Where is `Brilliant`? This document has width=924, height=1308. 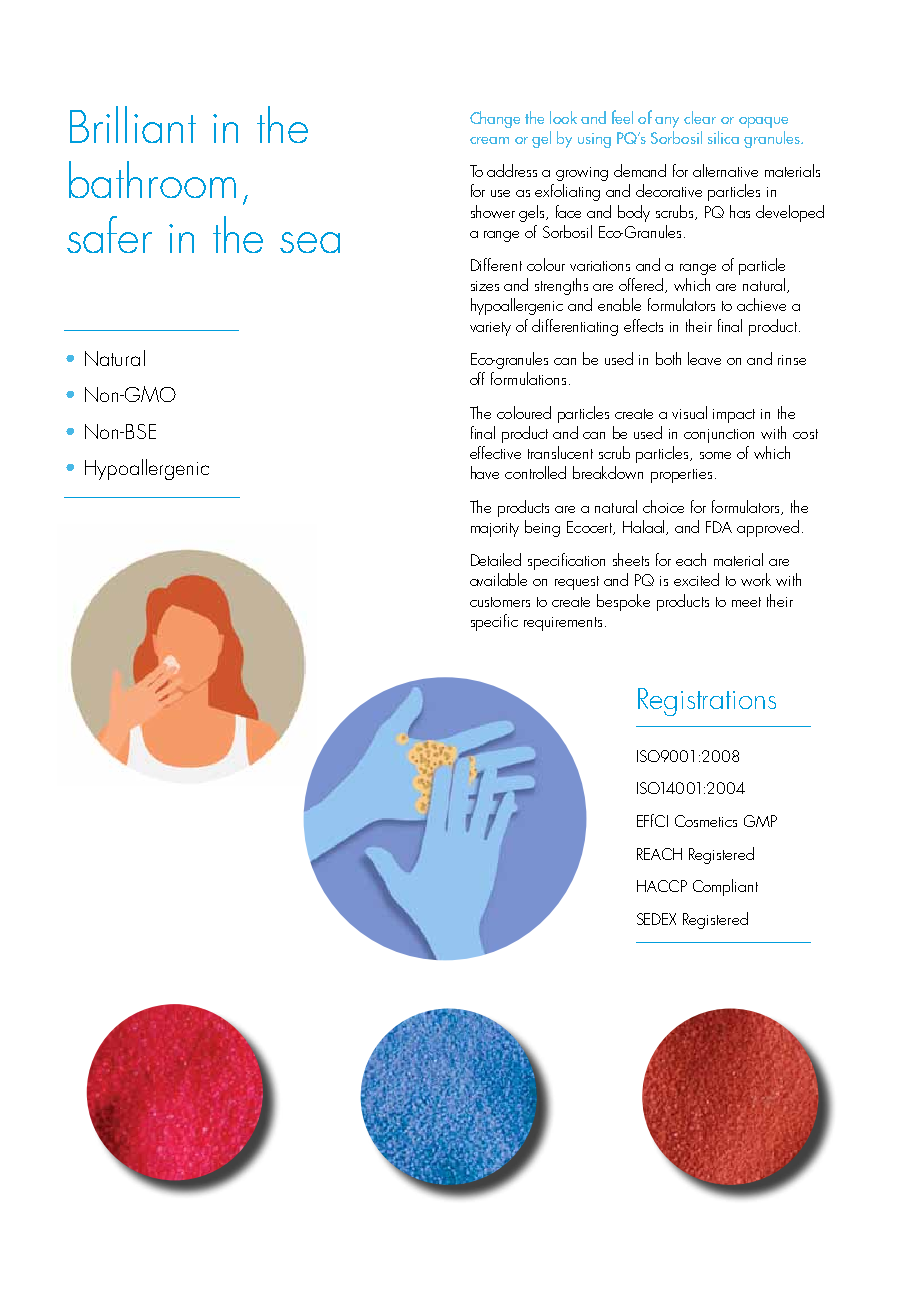
Brilliant is located at coordinates (133, 124).
